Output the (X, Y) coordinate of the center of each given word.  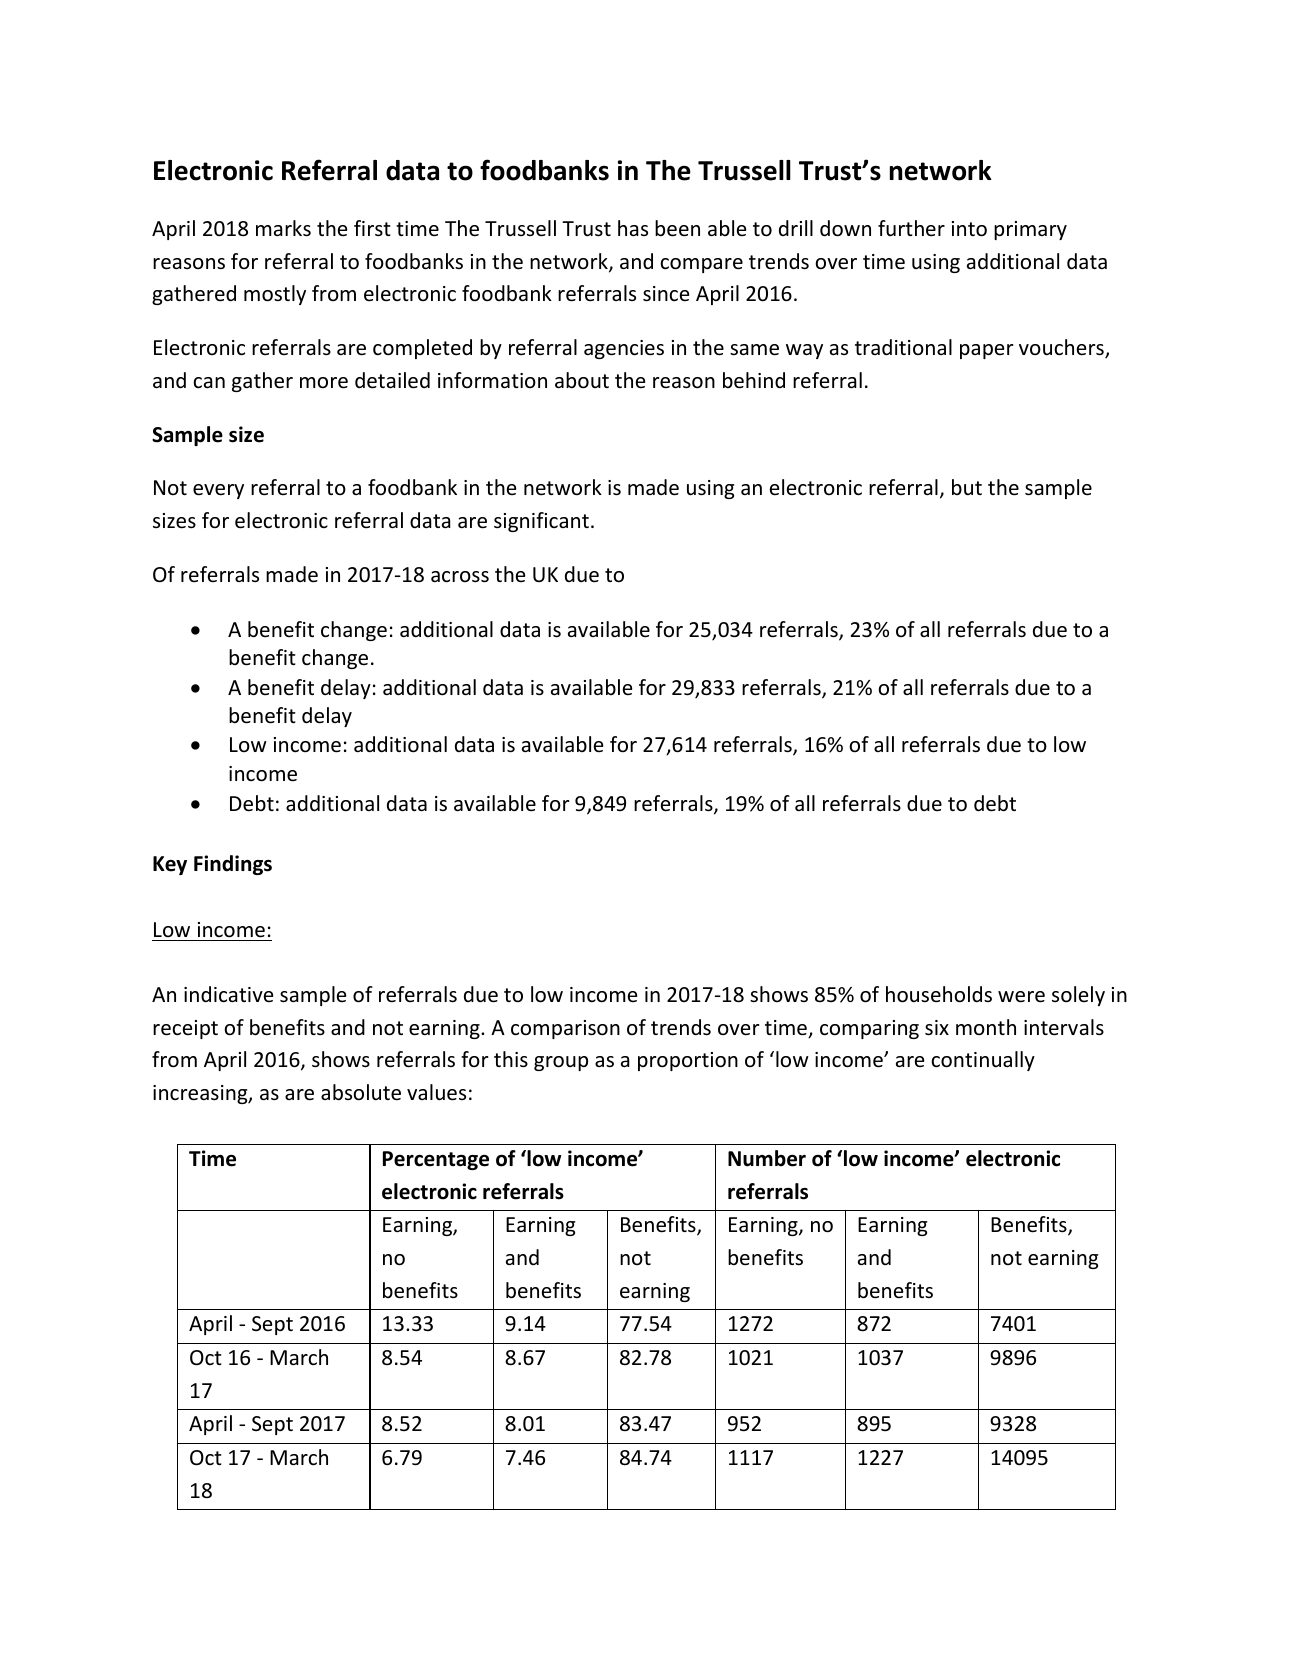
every (218, 491)
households (939, 994)
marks (283, 228)
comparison (565, 1029)
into (969, 229)
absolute (361, 1092)
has (633, 228)
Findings (233, 865)
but (967, 487)
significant (541, 522)
